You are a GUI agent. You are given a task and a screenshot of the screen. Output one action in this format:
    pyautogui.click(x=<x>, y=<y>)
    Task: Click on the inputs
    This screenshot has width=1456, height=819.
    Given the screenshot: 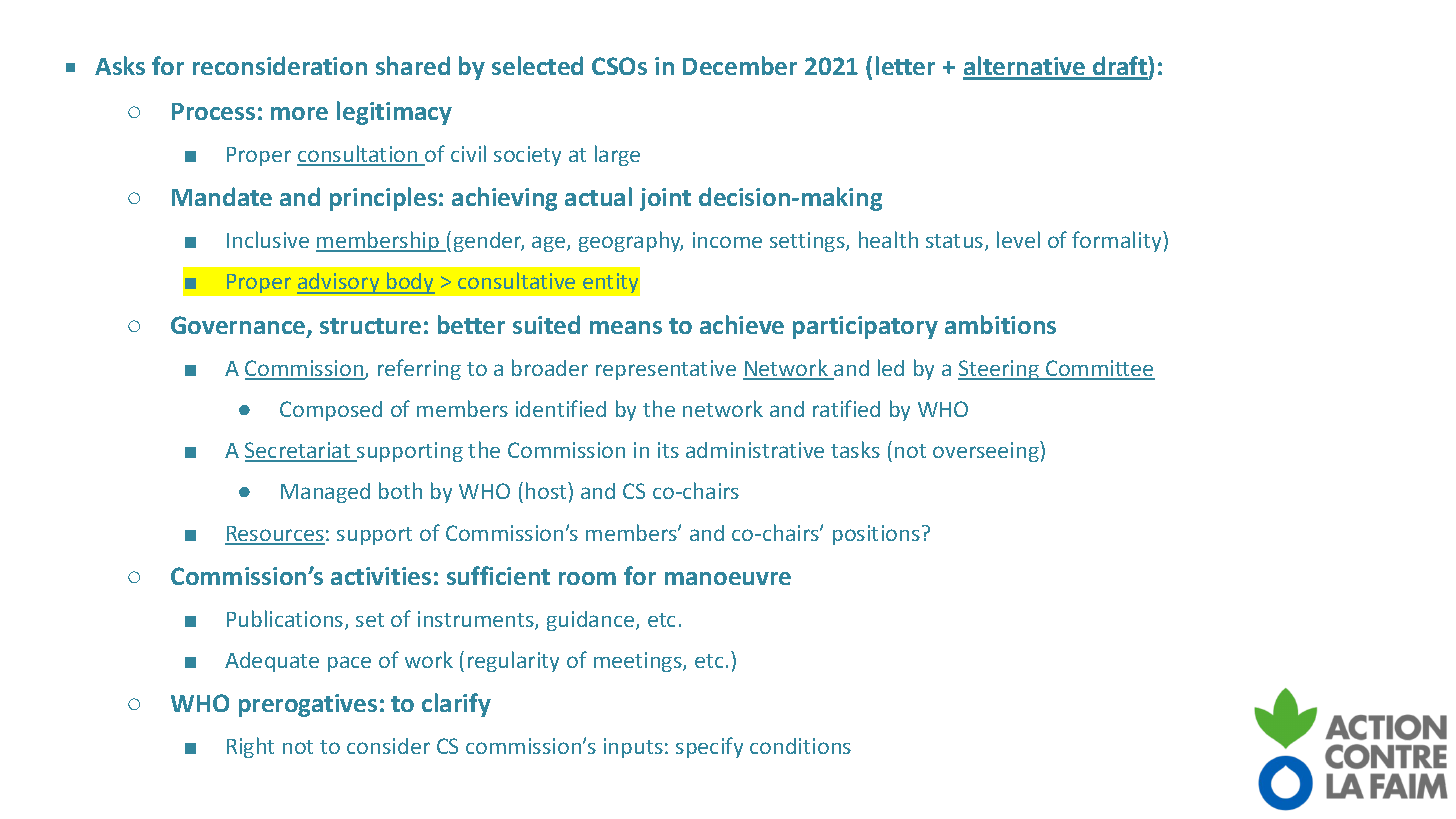 What is the action you would take?
    pyautogui.click(x=633, y=748)
